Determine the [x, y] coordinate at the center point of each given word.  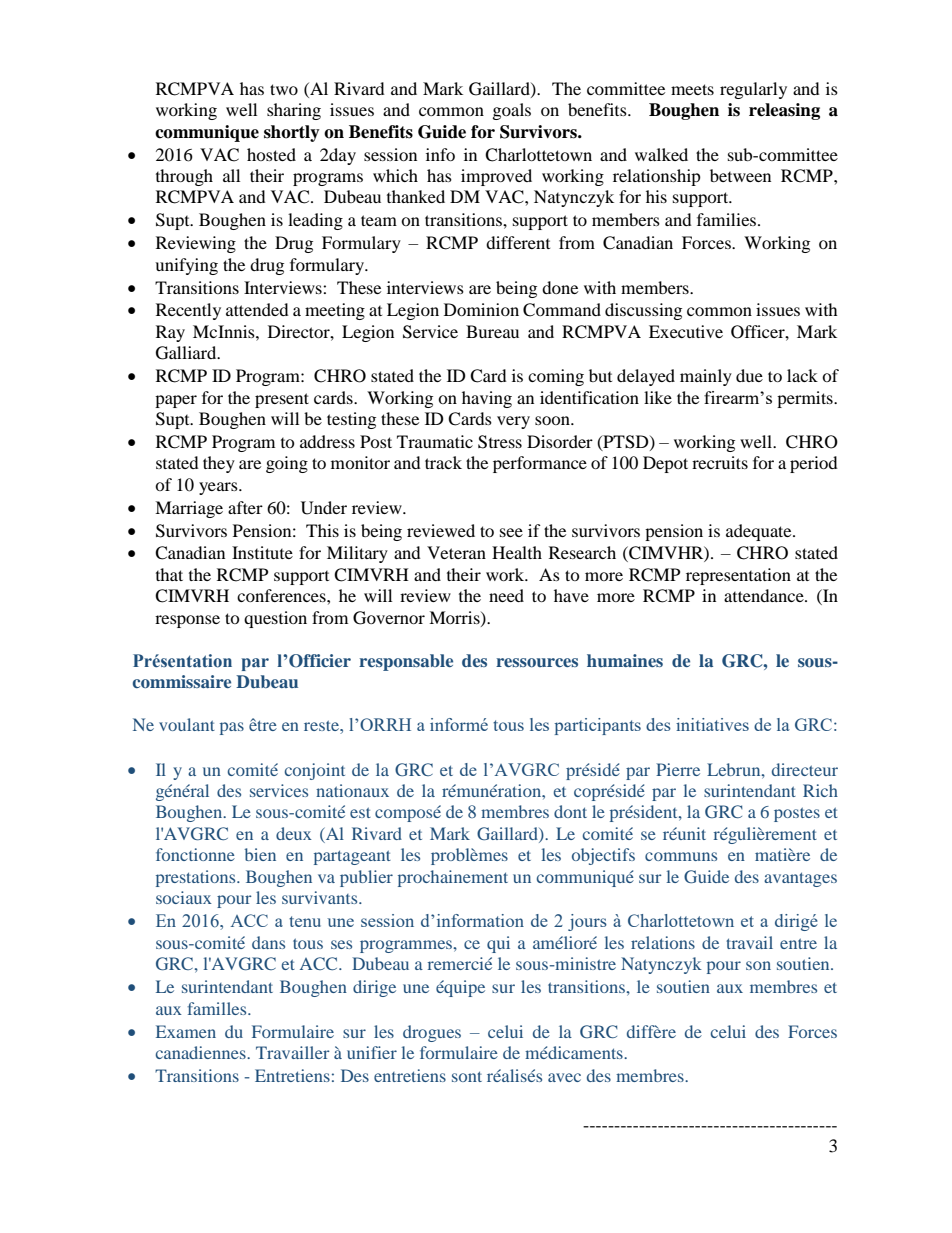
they [219, 464]
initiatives [712, 724]
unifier [372, 1052]
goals [512, 111]
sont [467, 1076]
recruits [720, 462]
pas [232, 728]
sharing [294, 111]
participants [597, 726]
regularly [753, 90]
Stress [500, 442]
